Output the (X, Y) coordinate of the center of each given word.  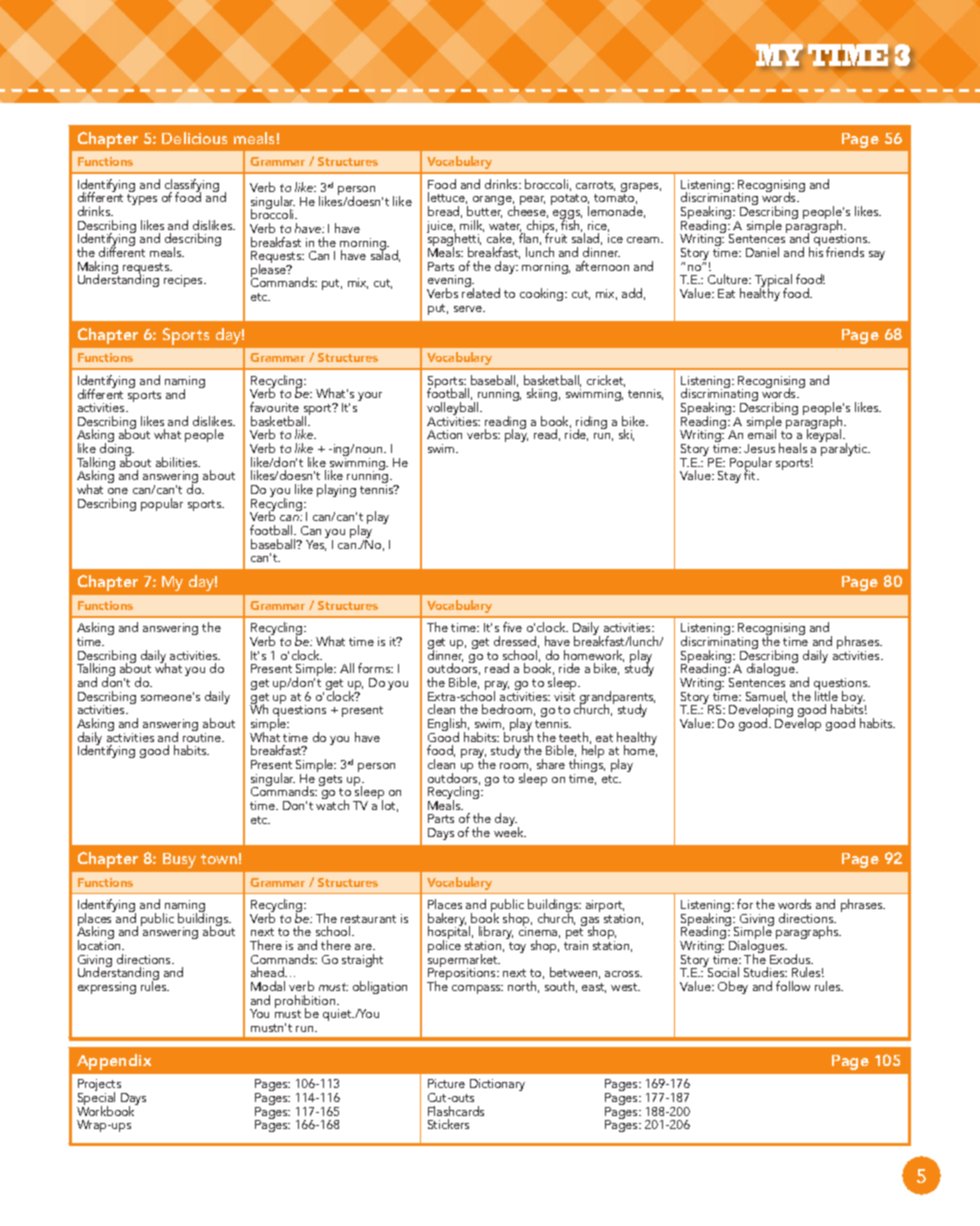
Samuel (766, 697)
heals (793, 448)
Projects (101, 1086)
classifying (192, 187)
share (551, 764)
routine (203, 737)
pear (532, 200)
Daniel (762, 252)
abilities (178, 462)
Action (444, 434)
